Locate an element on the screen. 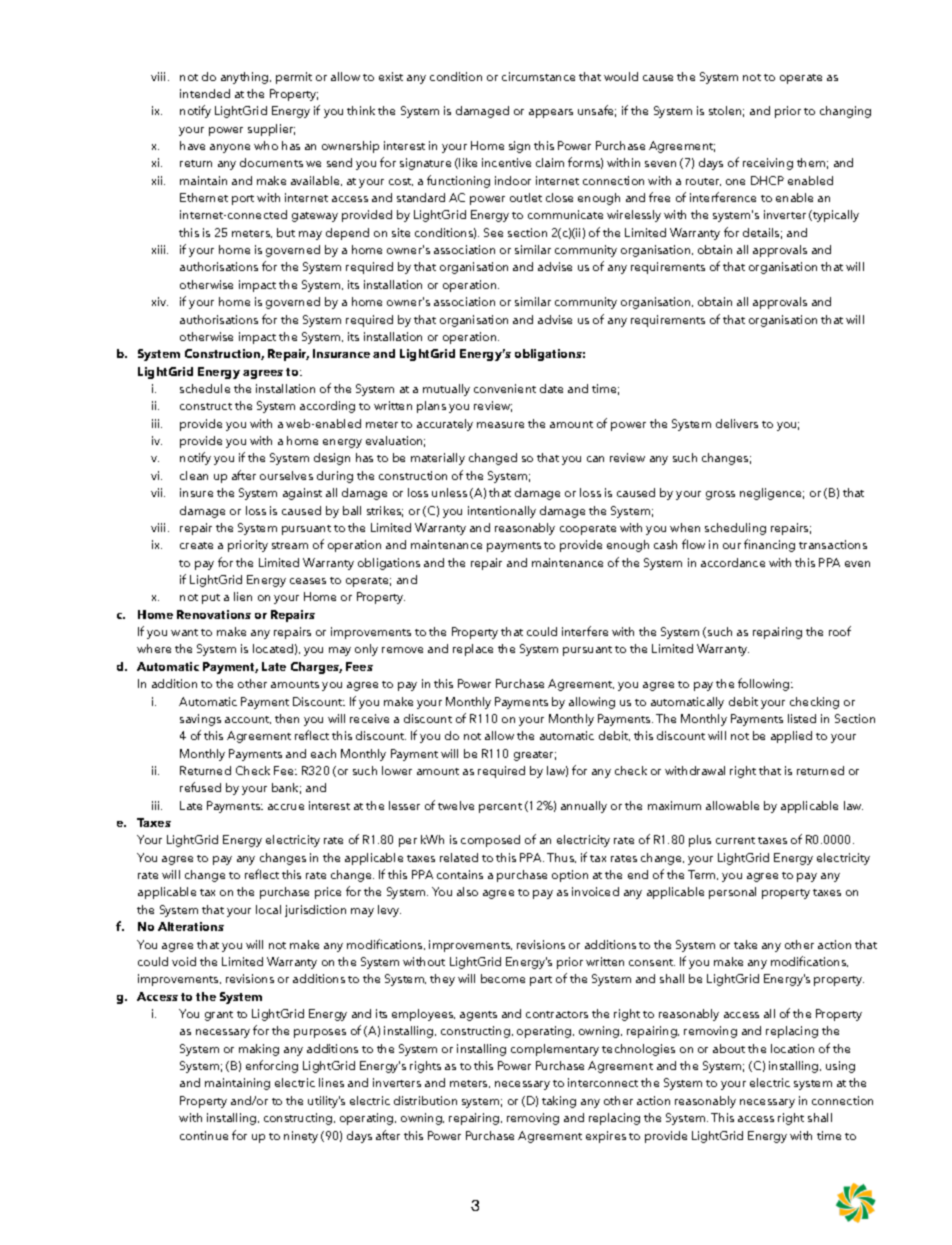  receiving is located at coordinates (768, 164).
